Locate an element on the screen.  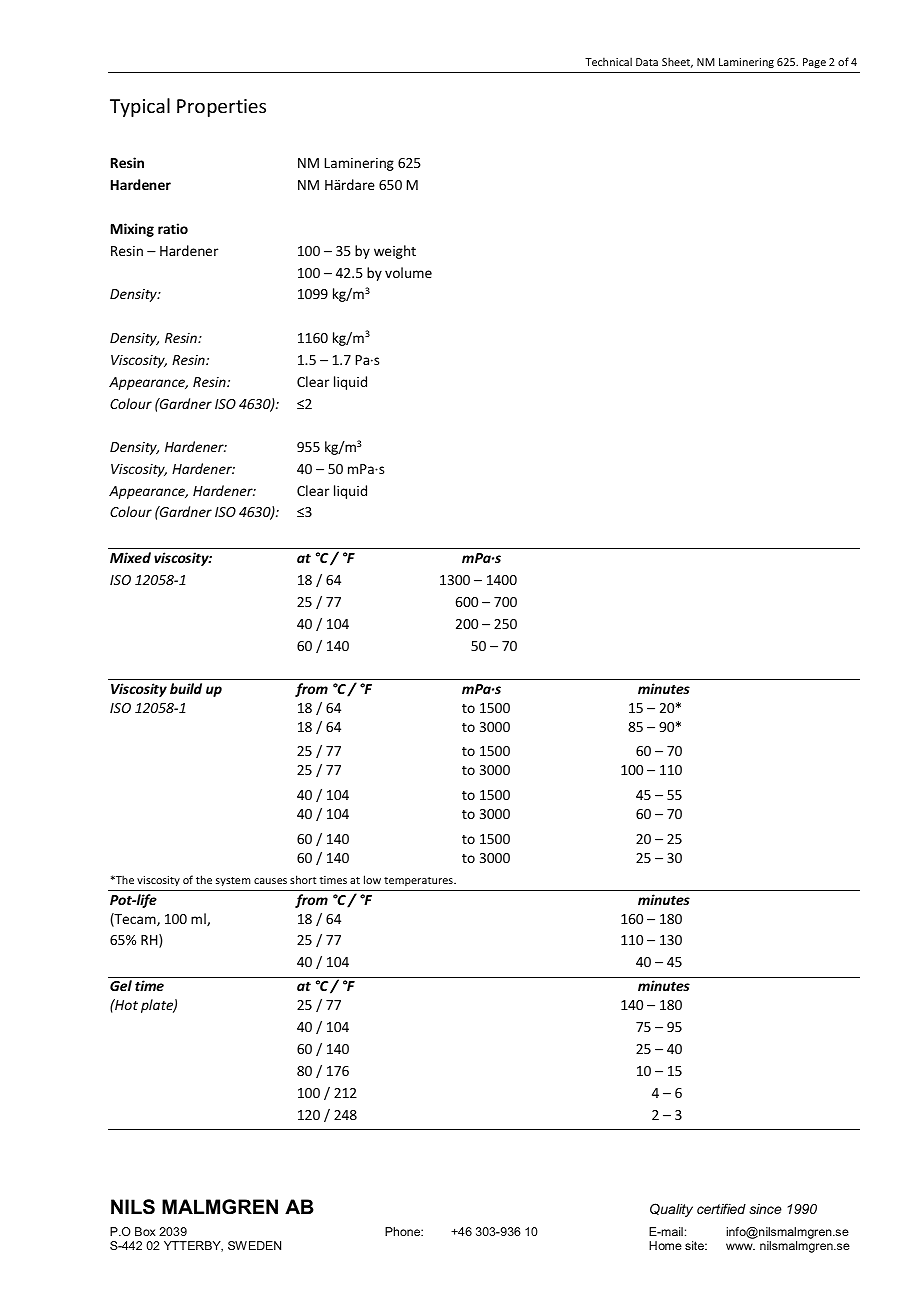
weight is located at coordinates (395, 252).
